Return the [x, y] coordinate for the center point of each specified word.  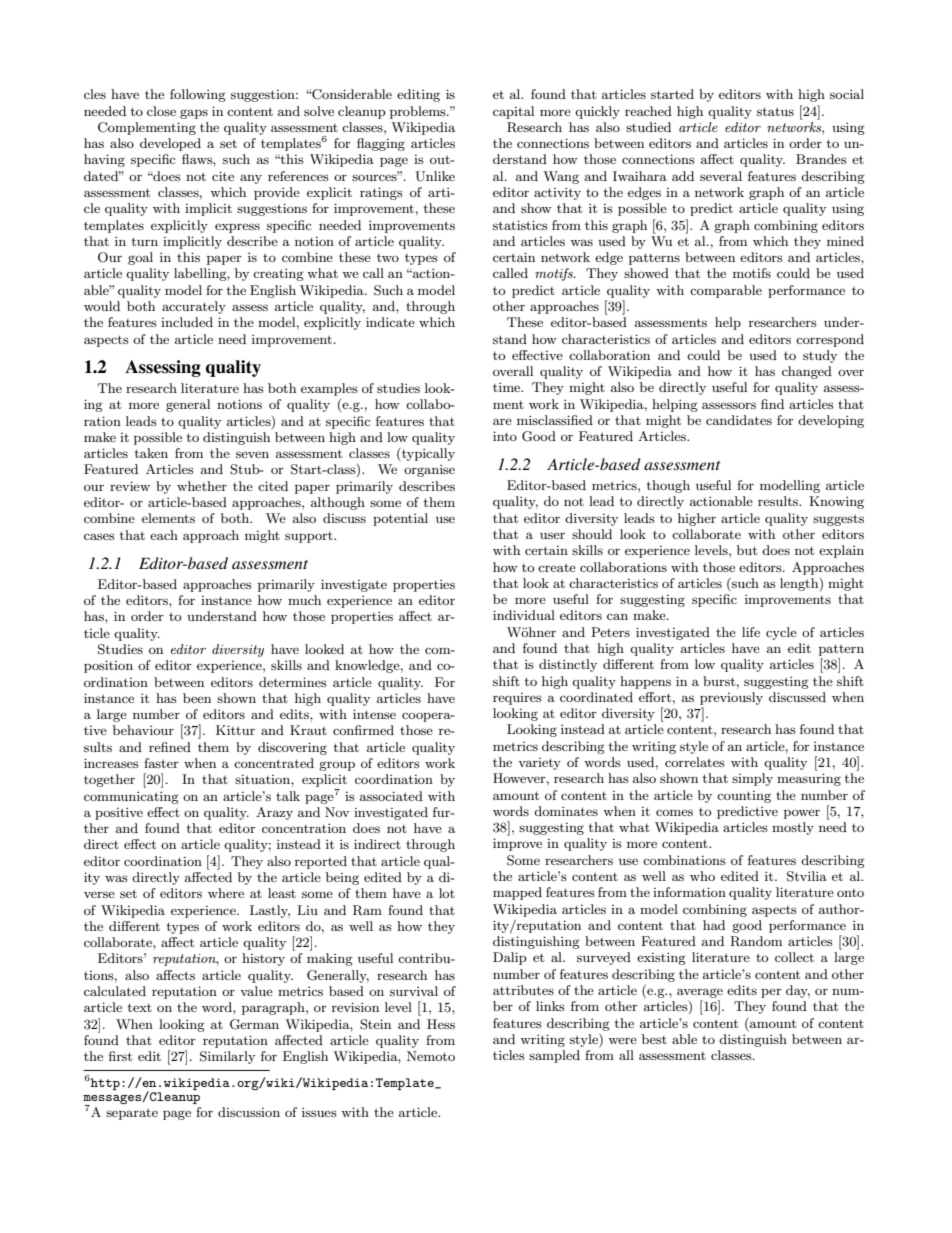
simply [752, 779]
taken [151, 453]
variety [539, 764]
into [505, 436]
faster [161, 763]
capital [513, 112]
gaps [194, 114]
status [775, 111]
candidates [739, 420]
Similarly [227, 1057]
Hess [441, 1024]
